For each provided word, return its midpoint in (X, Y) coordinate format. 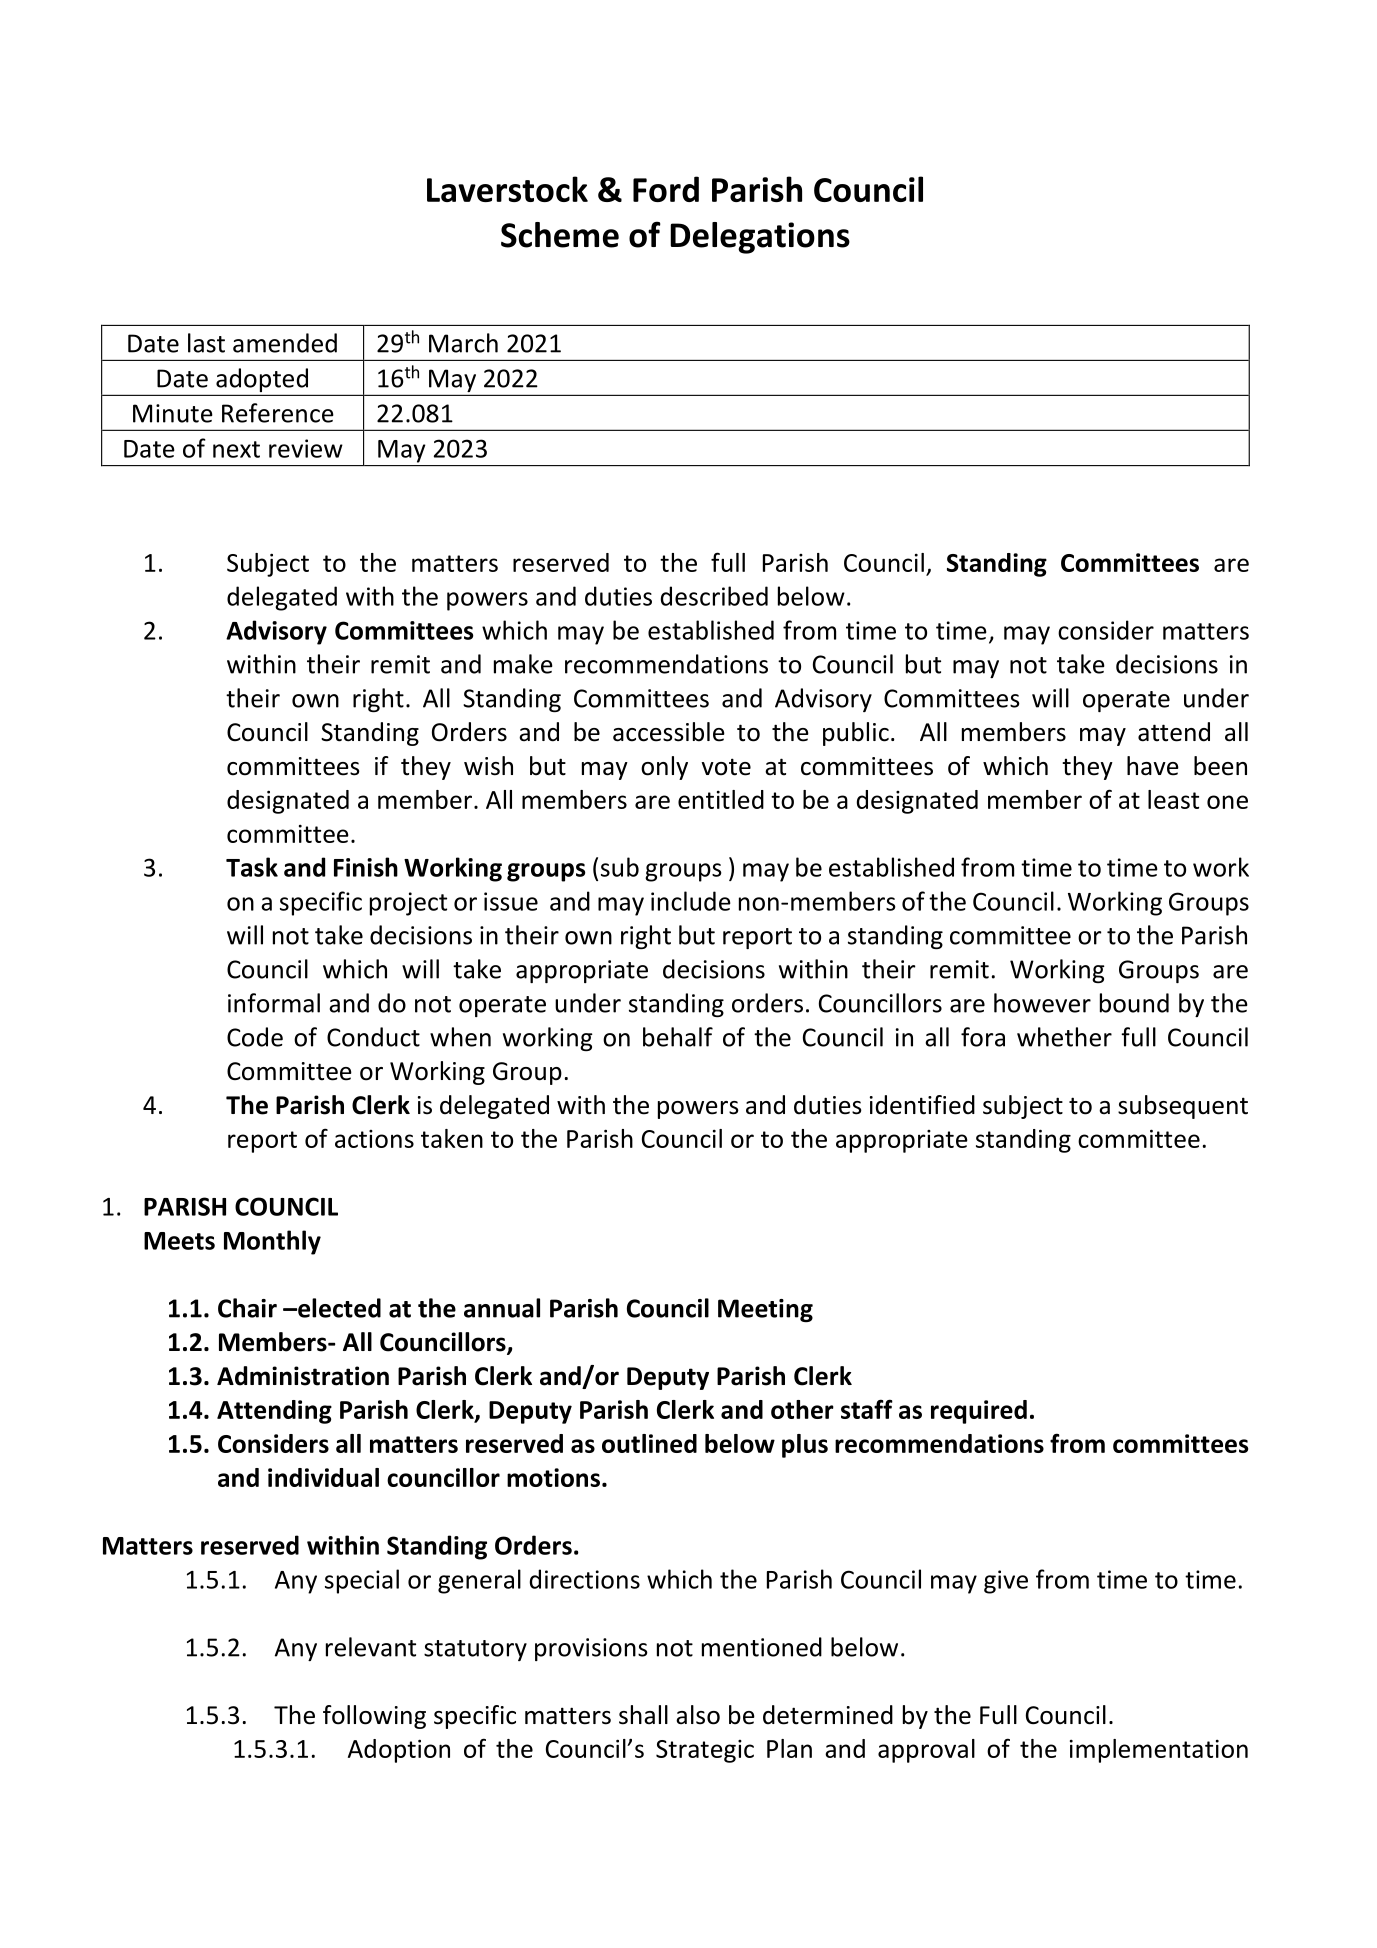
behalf (678, 1037)
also (698, 1715)
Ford (666, 189)
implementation (1159, 1751)
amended (285, 343)
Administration (303, 1376)
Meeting (765, 1310)
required (979, 1412)
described (714, 596)
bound (1134, 1003)
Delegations (760, 238)
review (306, 448)
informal (274, 1003)
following (374, 1717)
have (1153, 766)
